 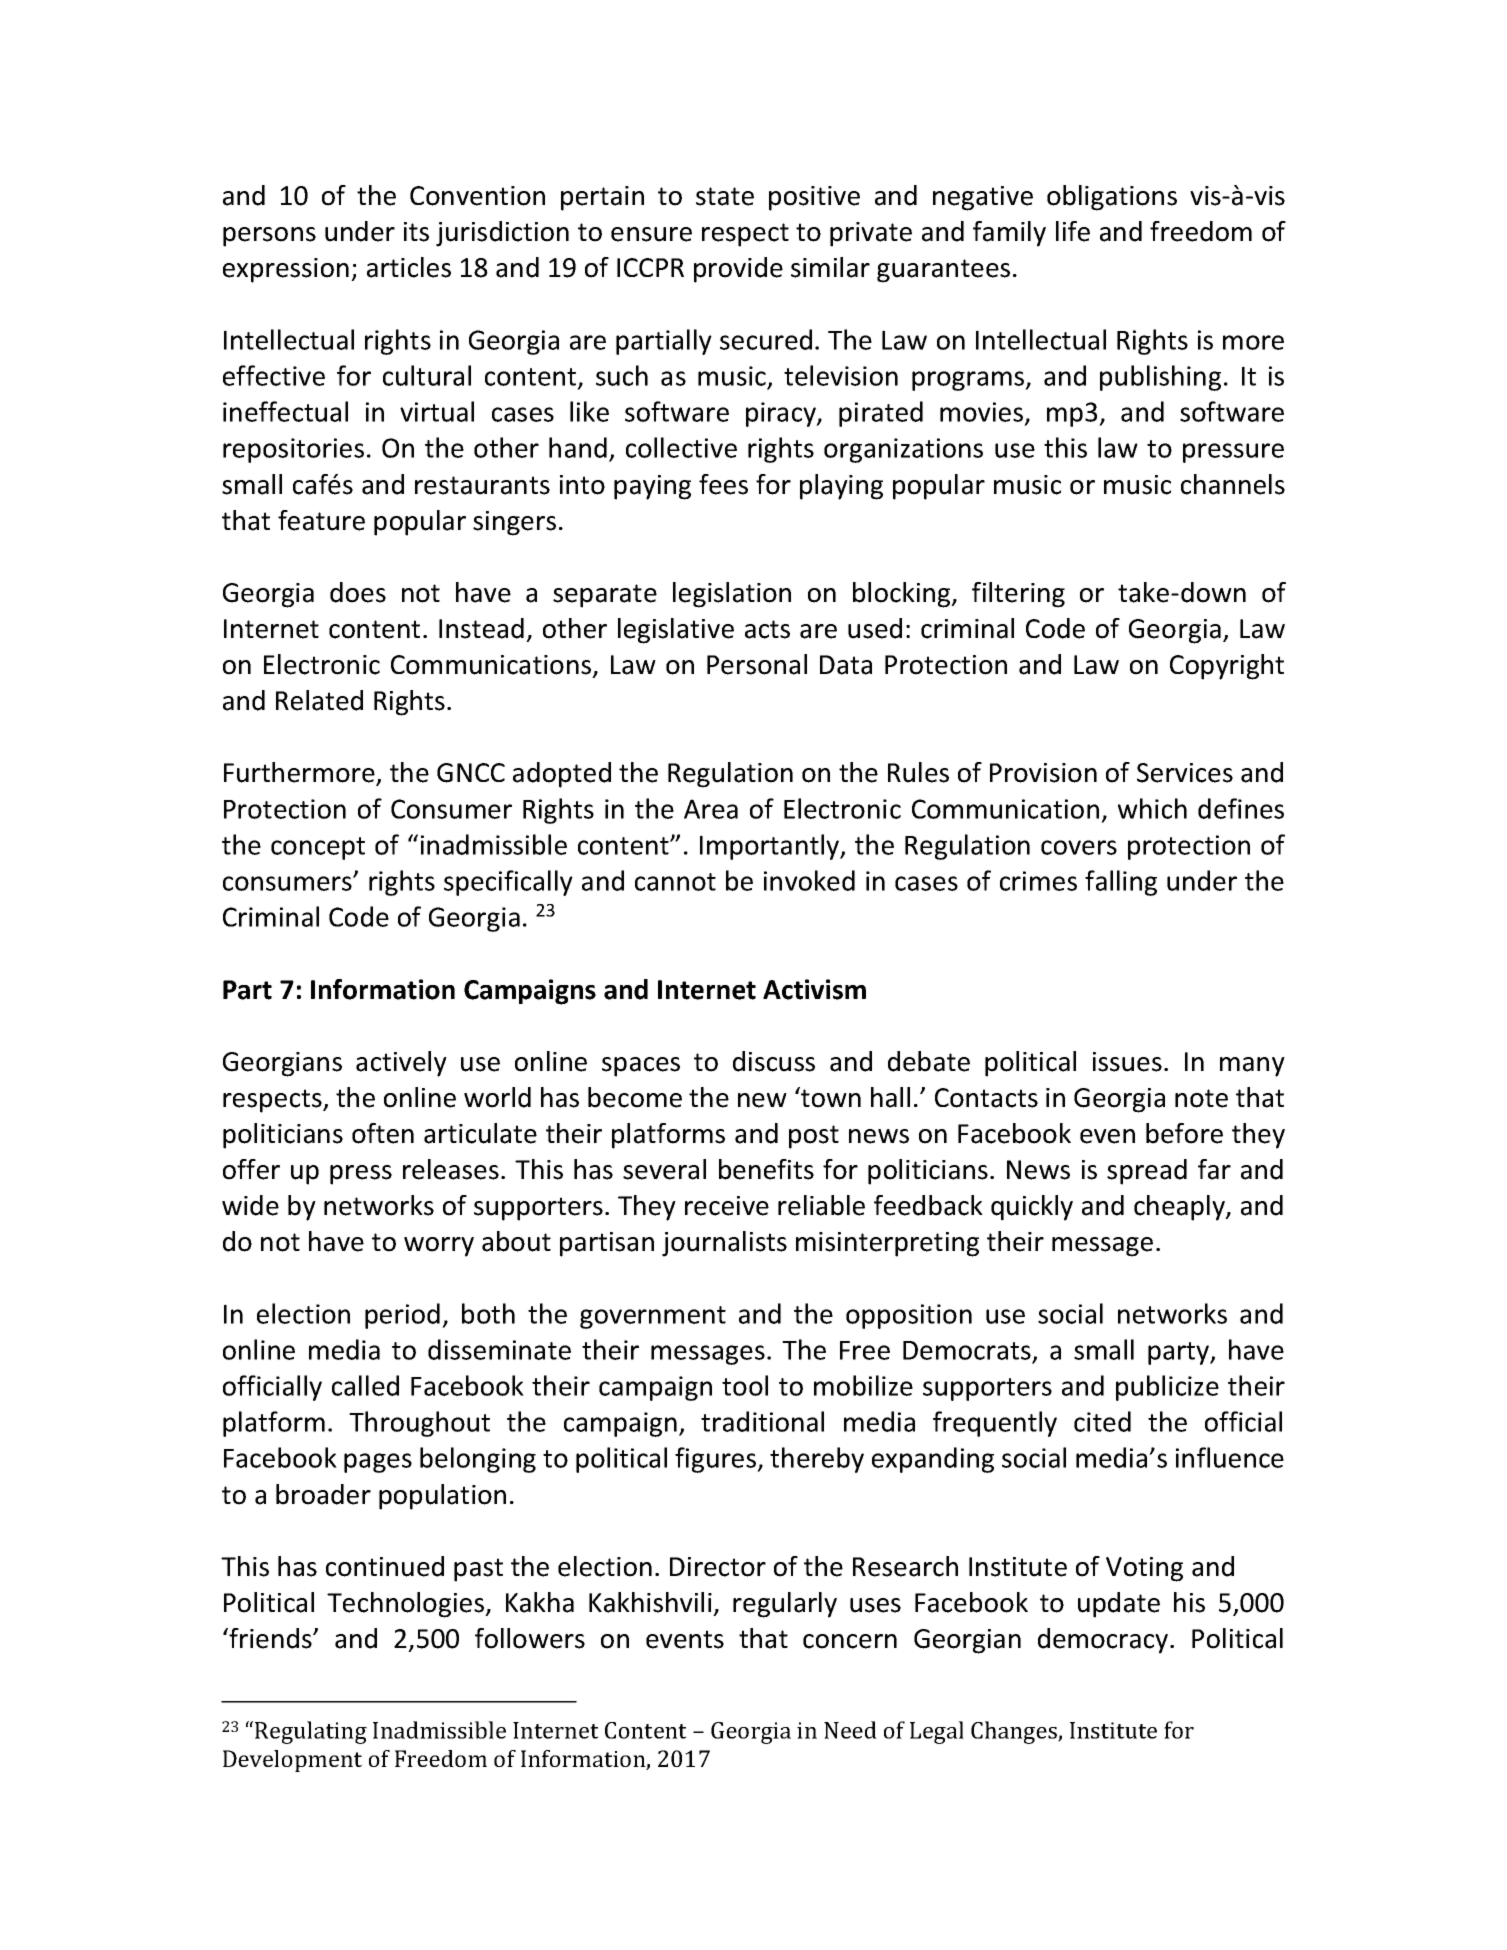 What do you see at coordinates (814, 989) in the document?
I see `Activism` at bounding box center [814, 989].
